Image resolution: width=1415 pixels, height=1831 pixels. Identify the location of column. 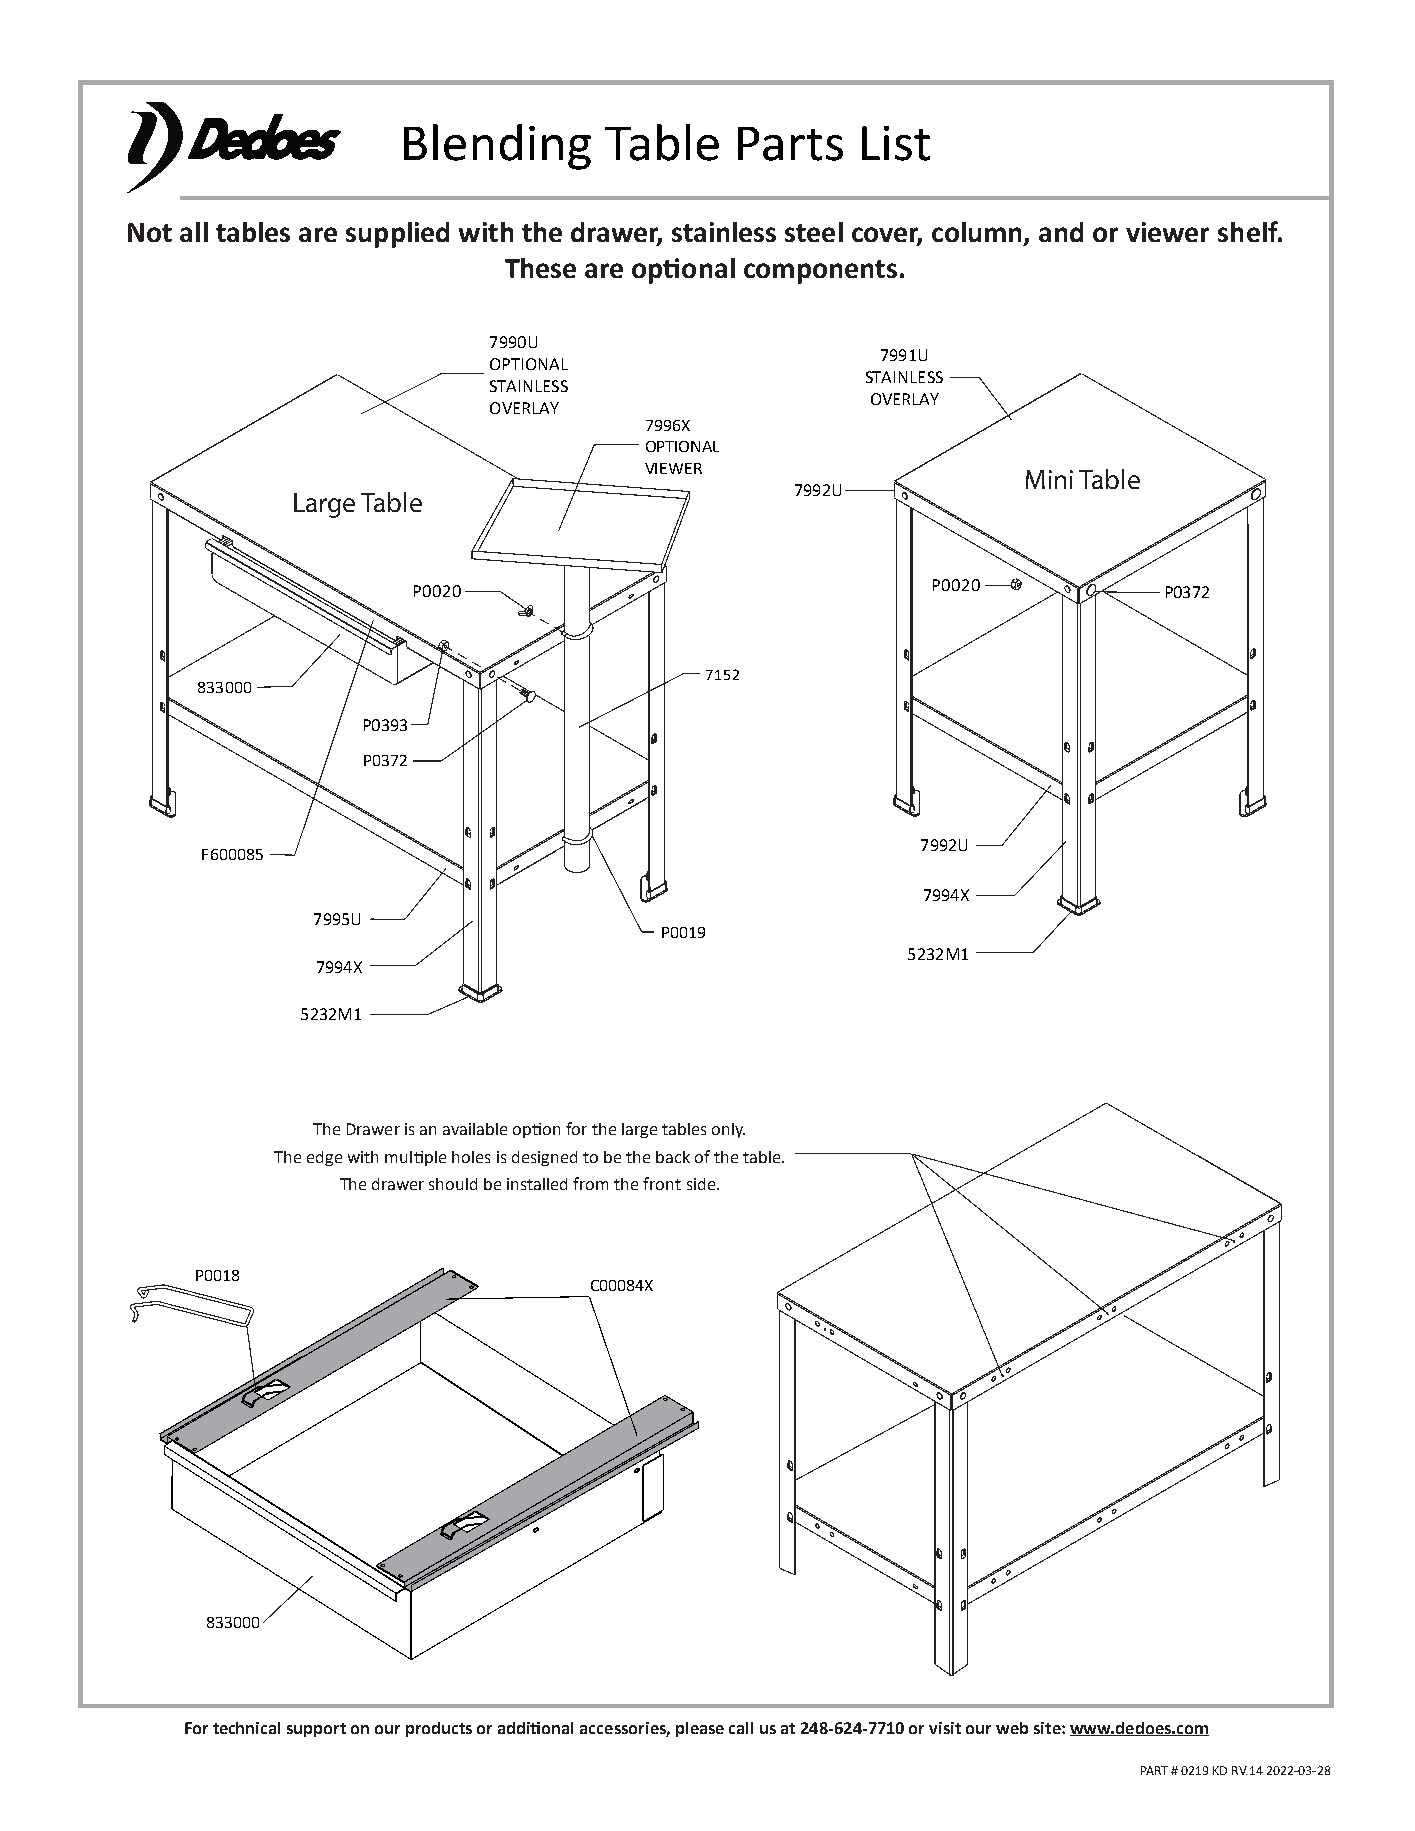
(978, 233).
